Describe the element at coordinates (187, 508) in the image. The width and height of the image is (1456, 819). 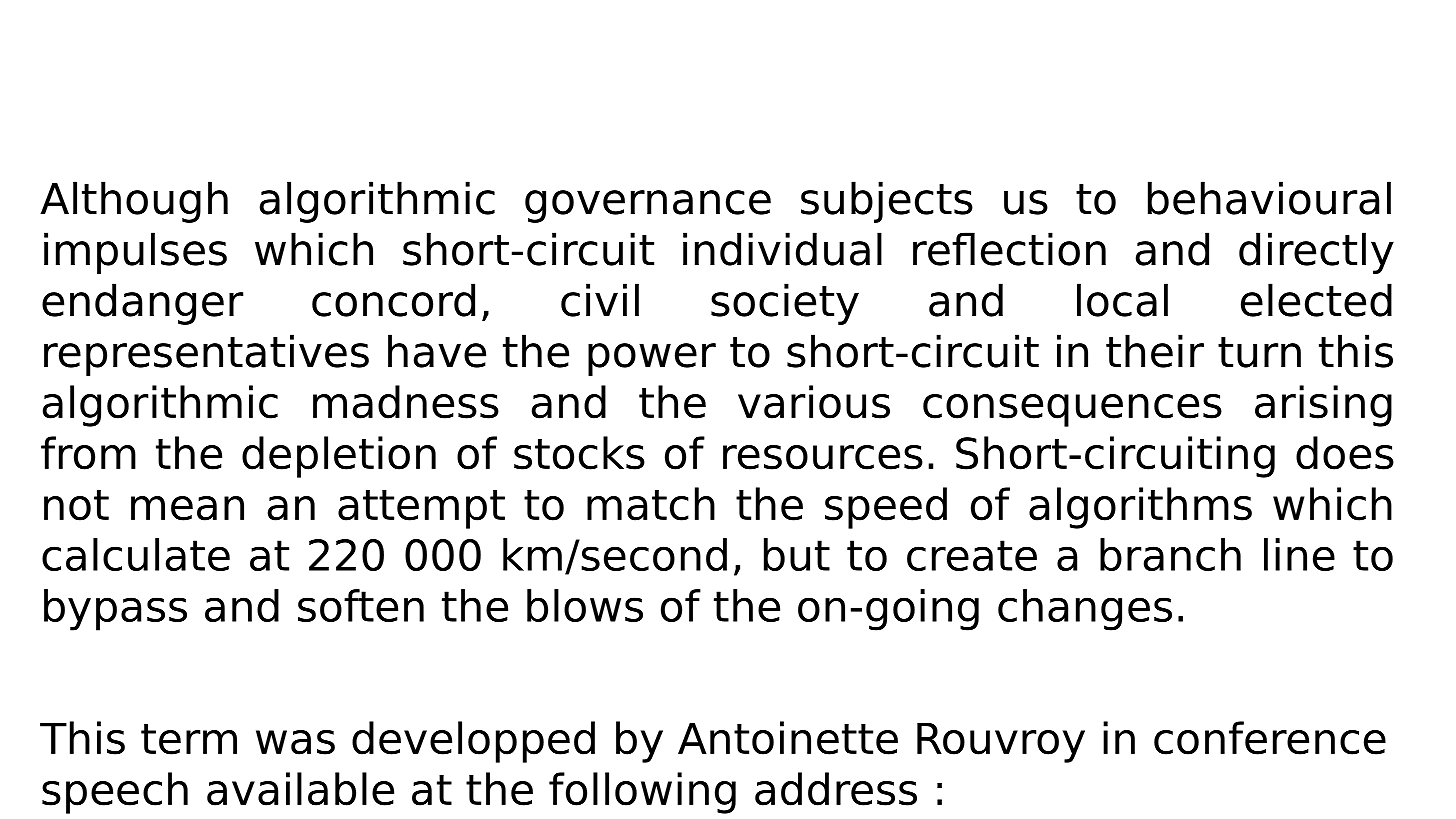
I see `mean` at that location.
